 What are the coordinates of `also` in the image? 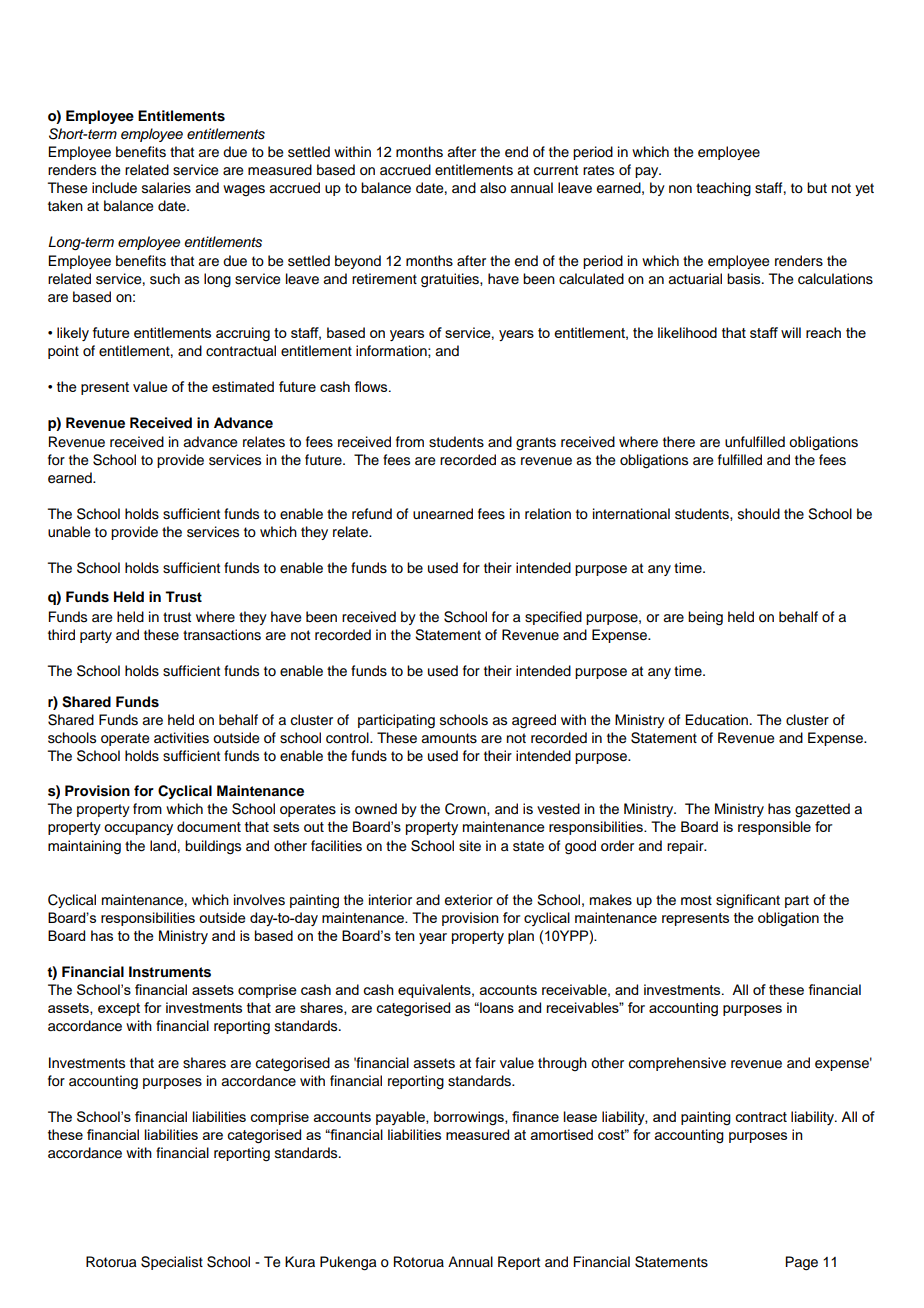 It's located at (493, 188).
